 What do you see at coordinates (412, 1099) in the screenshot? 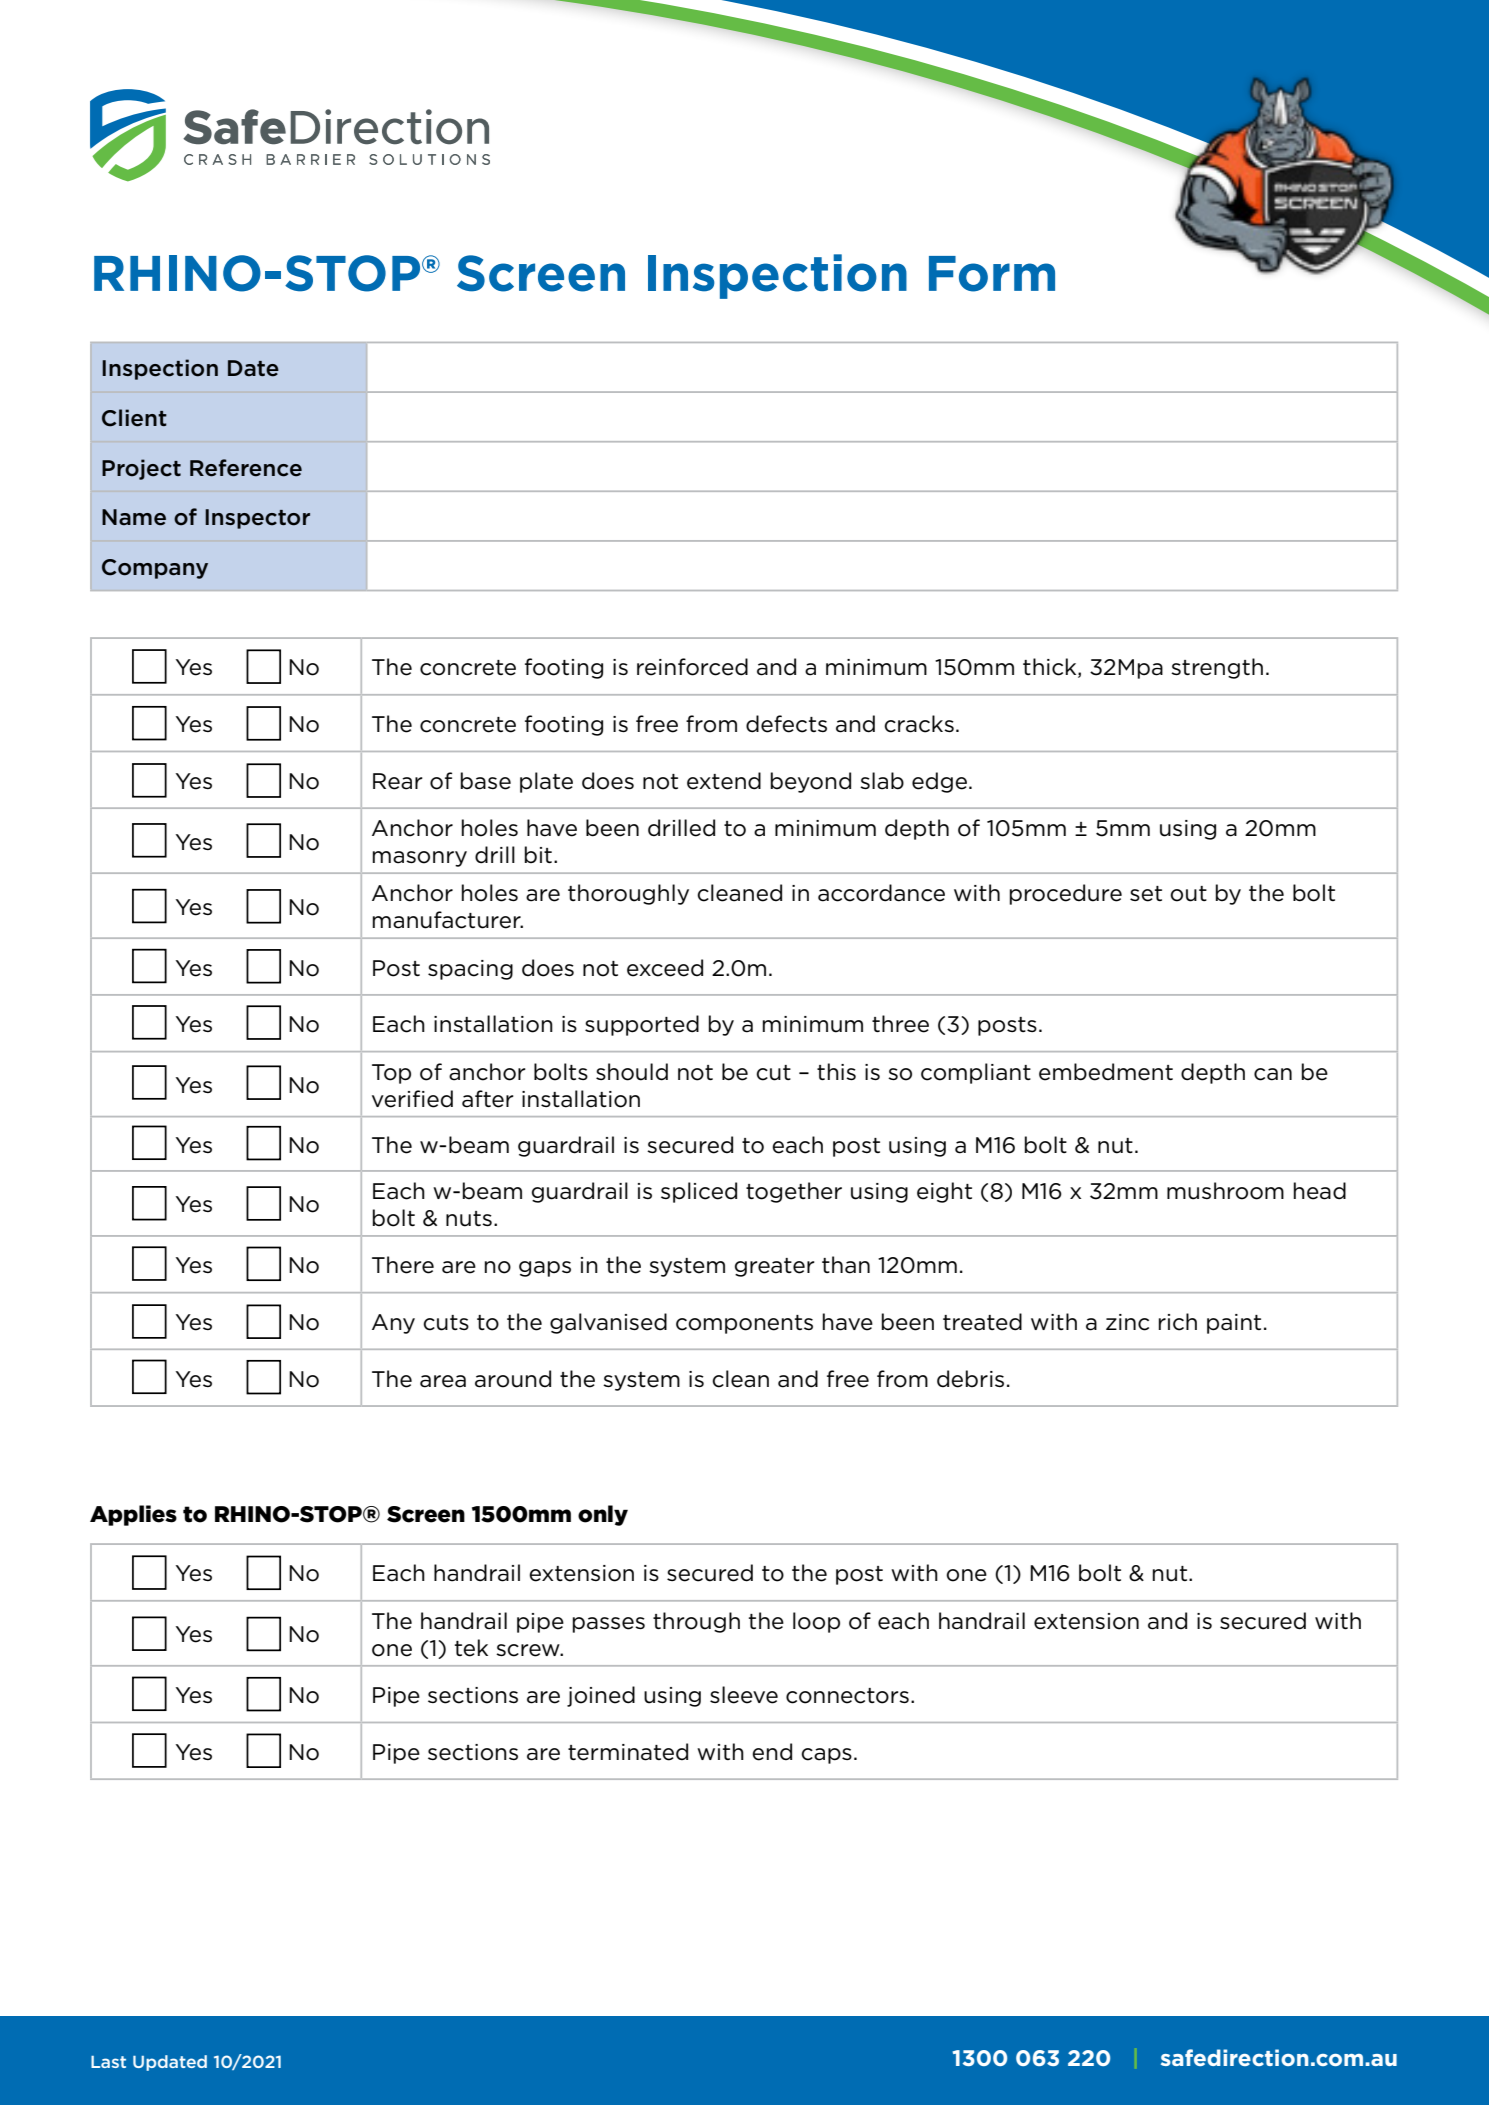
I see `verified` at bounding box center [412, 1099].
